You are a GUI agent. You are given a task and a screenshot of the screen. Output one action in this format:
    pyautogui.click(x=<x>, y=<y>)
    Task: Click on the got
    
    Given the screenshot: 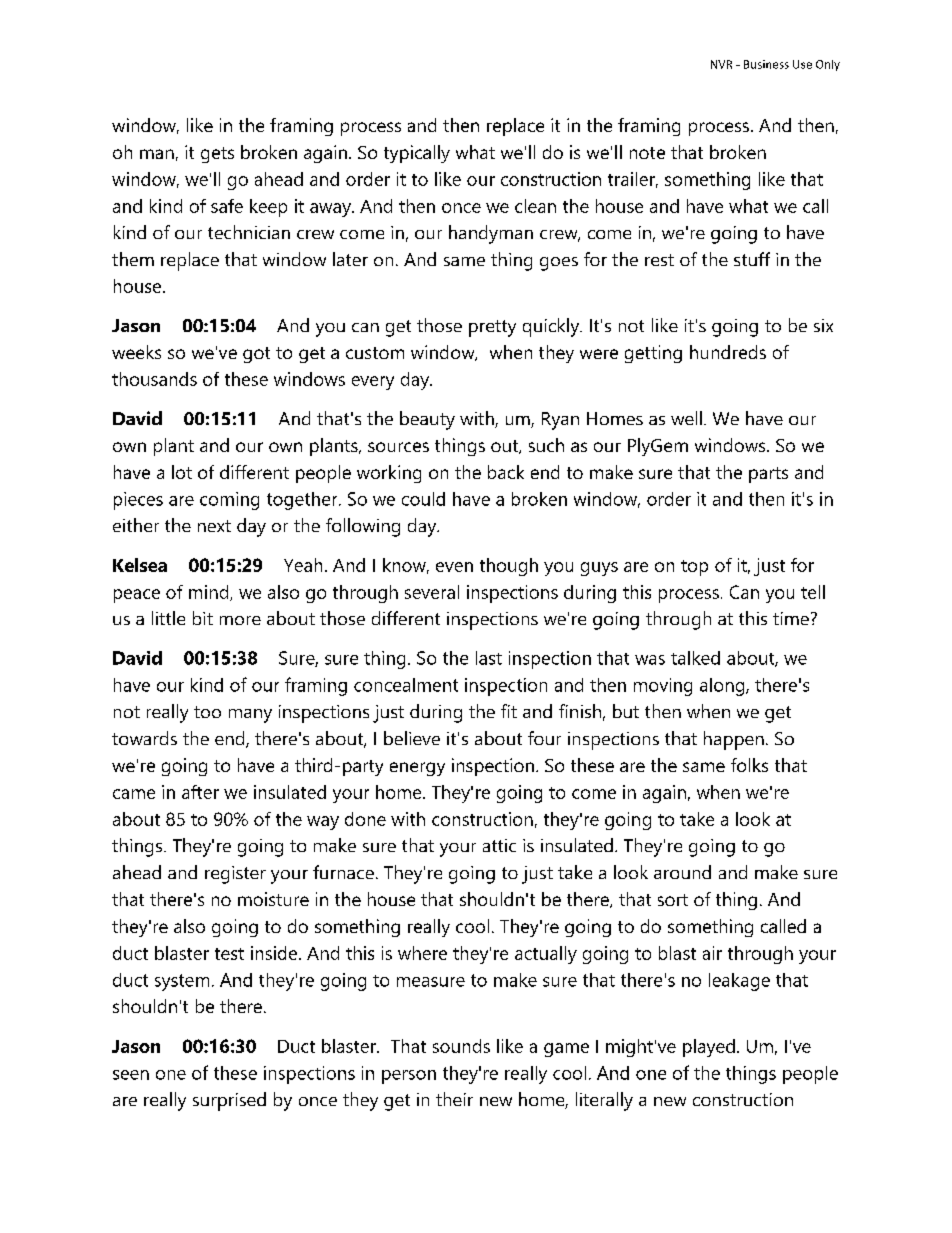 What is the action you would take?
    pyautogui.click(x=256, y=355)
